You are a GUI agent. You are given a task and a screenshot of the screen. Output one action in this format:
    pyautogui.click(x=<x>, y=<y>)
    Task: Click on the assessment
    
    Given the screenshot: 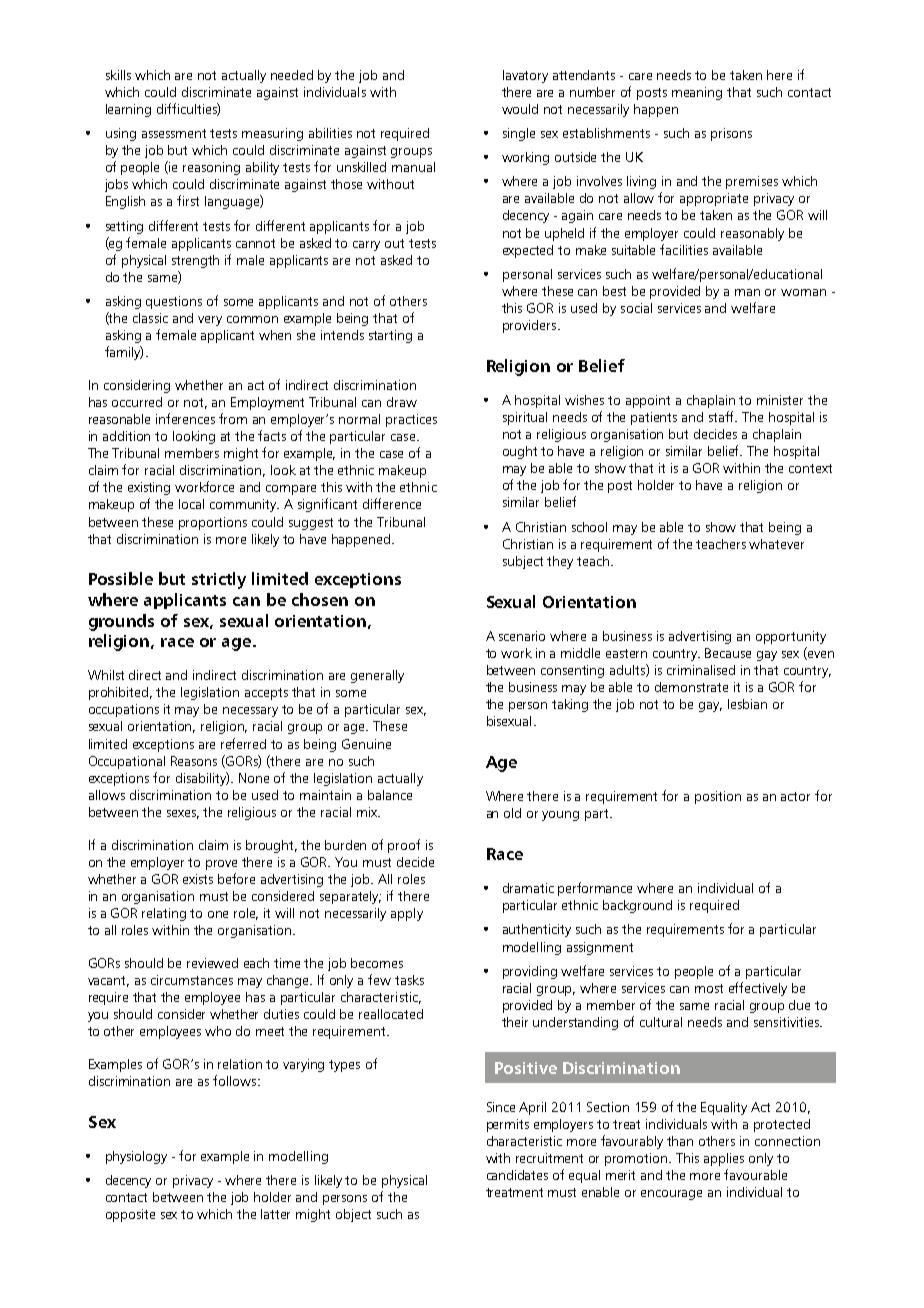 What is the action you would take?
    pyautogui.click(x=174, y=133)
